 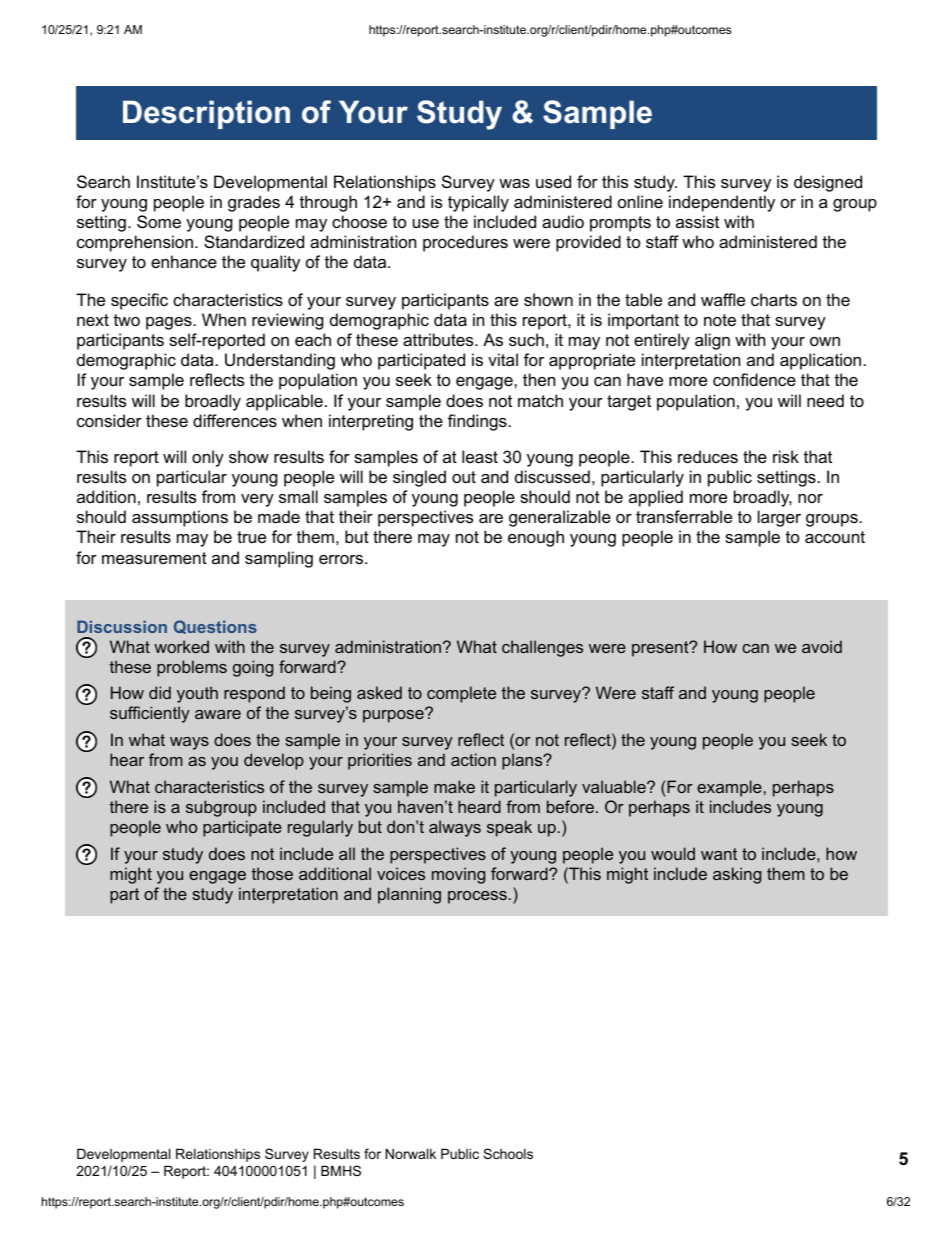 What do you see at coordinates (722, 203) in the document?
I see `independently` at bounding box center [722, 203].
